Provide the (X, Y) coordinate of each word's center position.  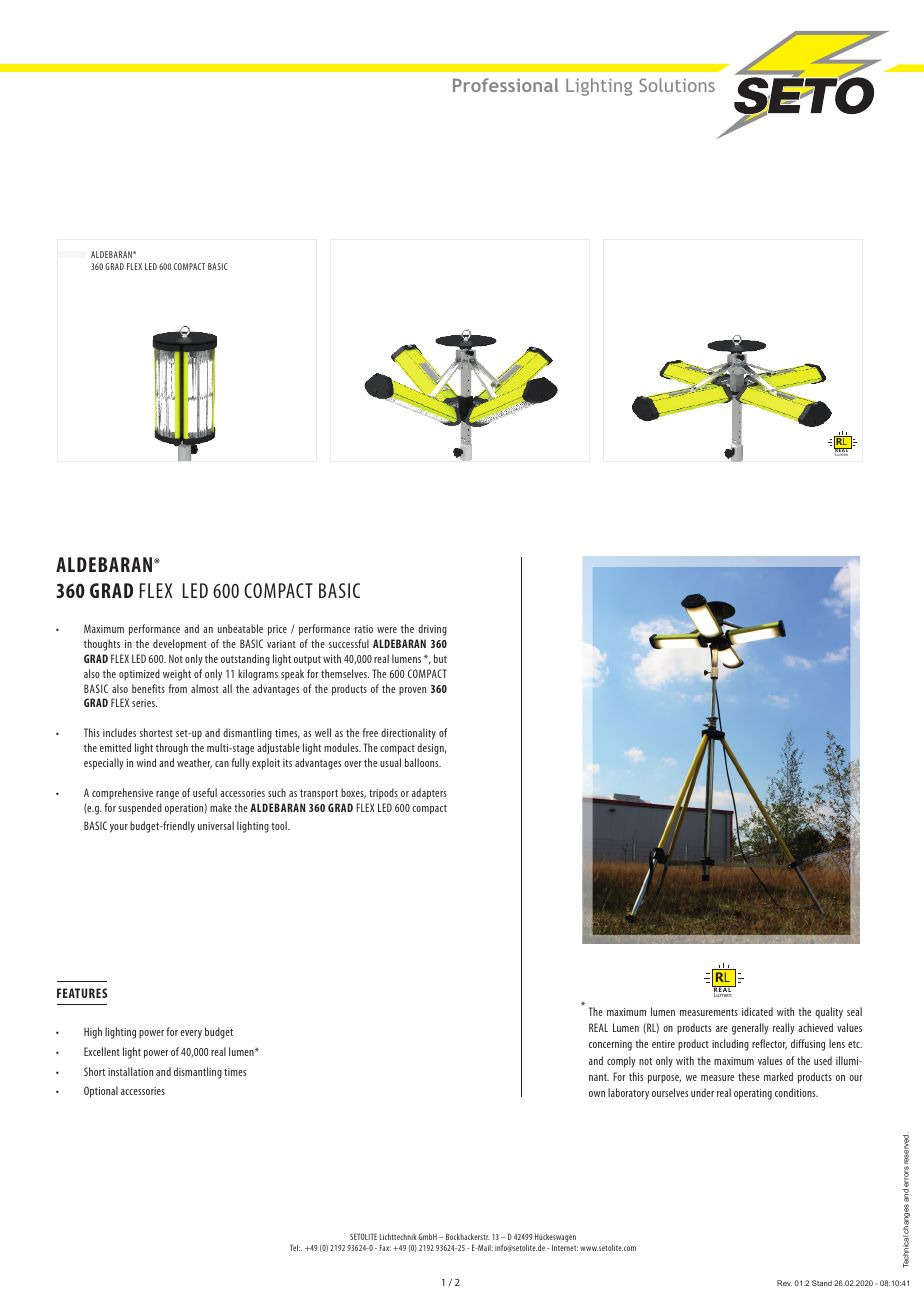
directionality (408, 734)
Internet (565, 1248)
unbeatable (240, 628)
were (387, 630)
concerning (610, 1045)
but (440, 658)
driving (432, 630)
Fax (385, 1247)
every (191, 1034)
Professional (505, 85)
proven (412, 691)
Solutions (677, 85)
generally (750, 1029)
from (177, 688)
